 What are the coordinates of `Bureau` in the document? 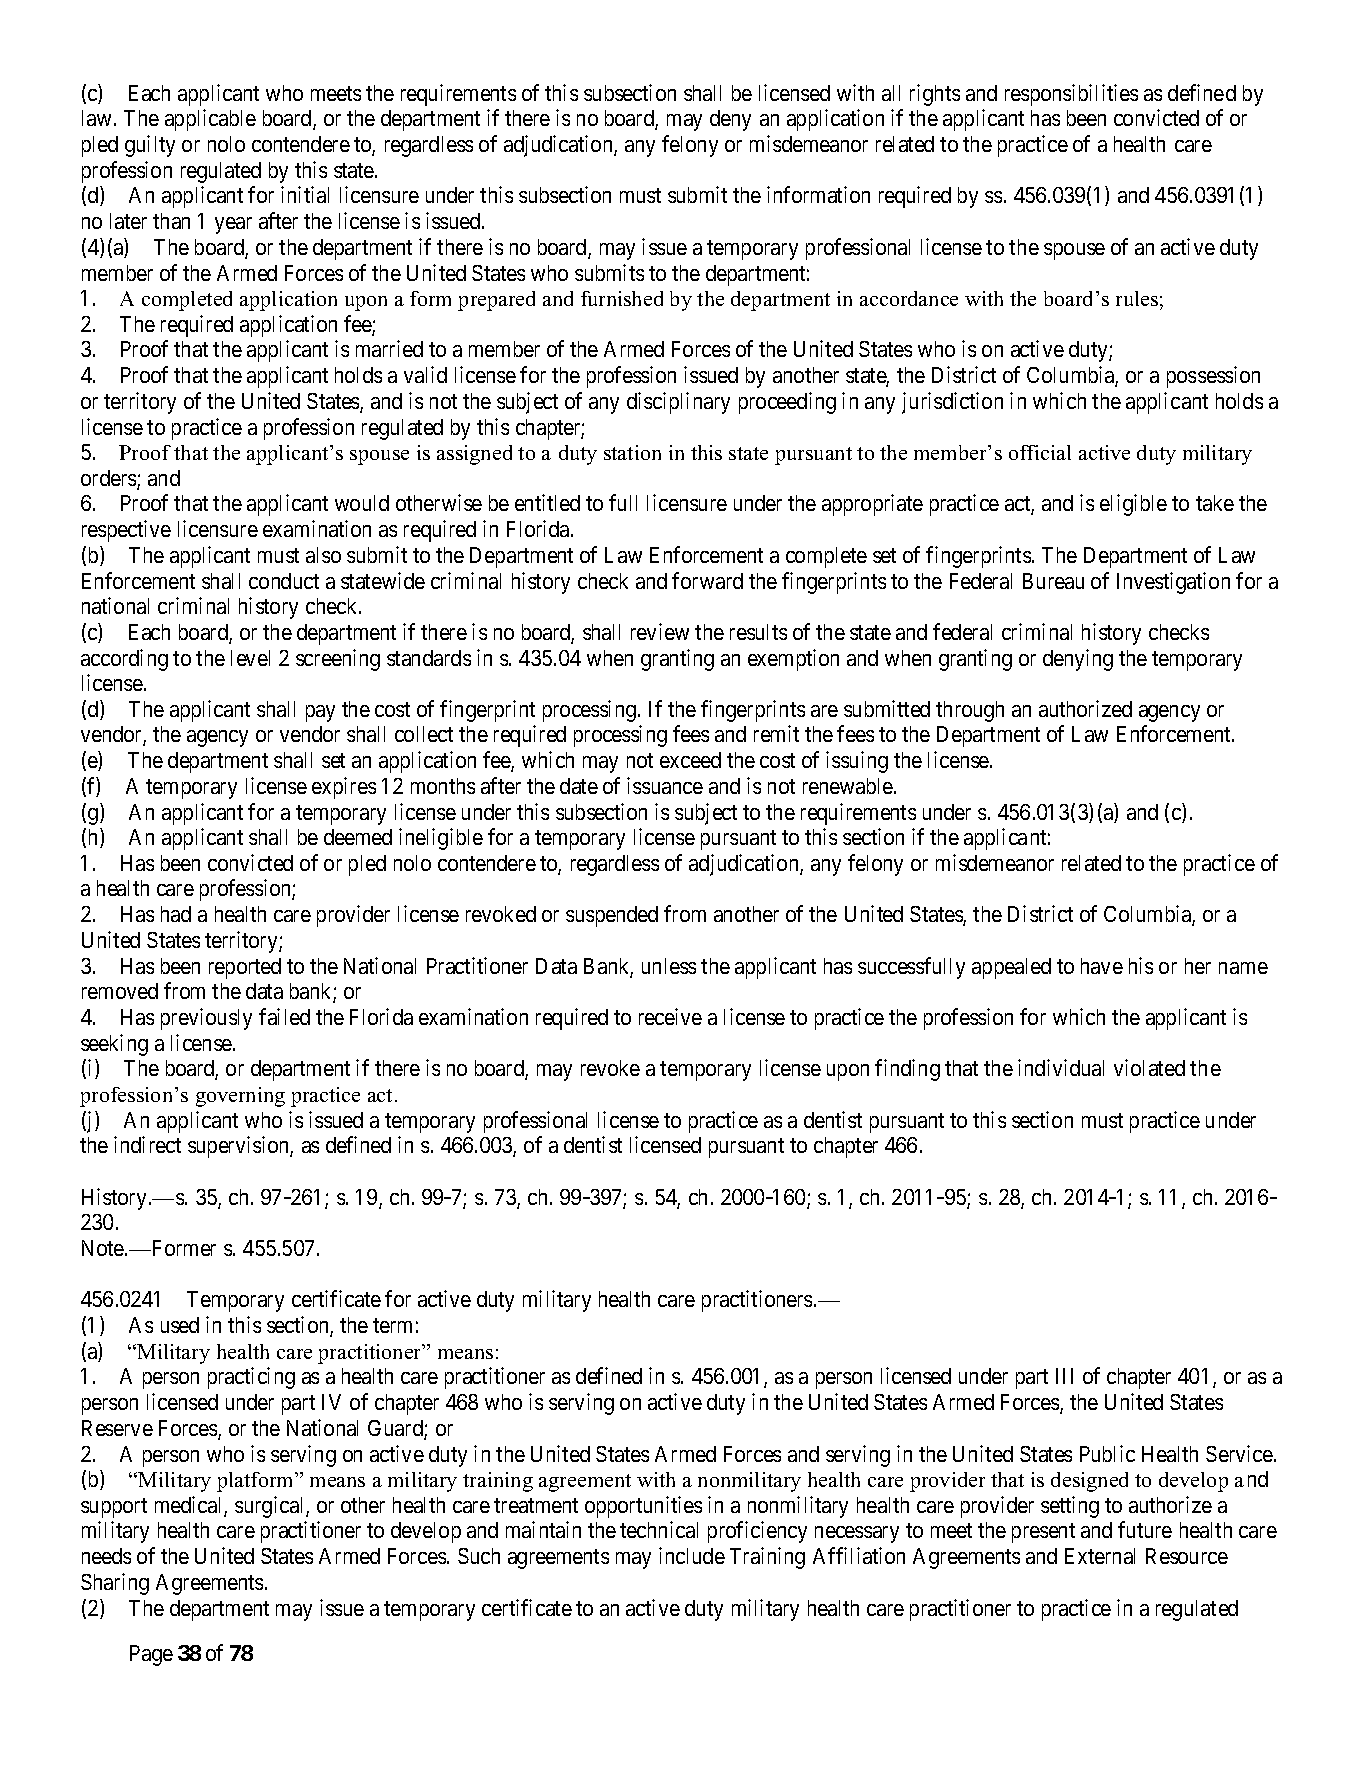 It's located at (1053, 581).
